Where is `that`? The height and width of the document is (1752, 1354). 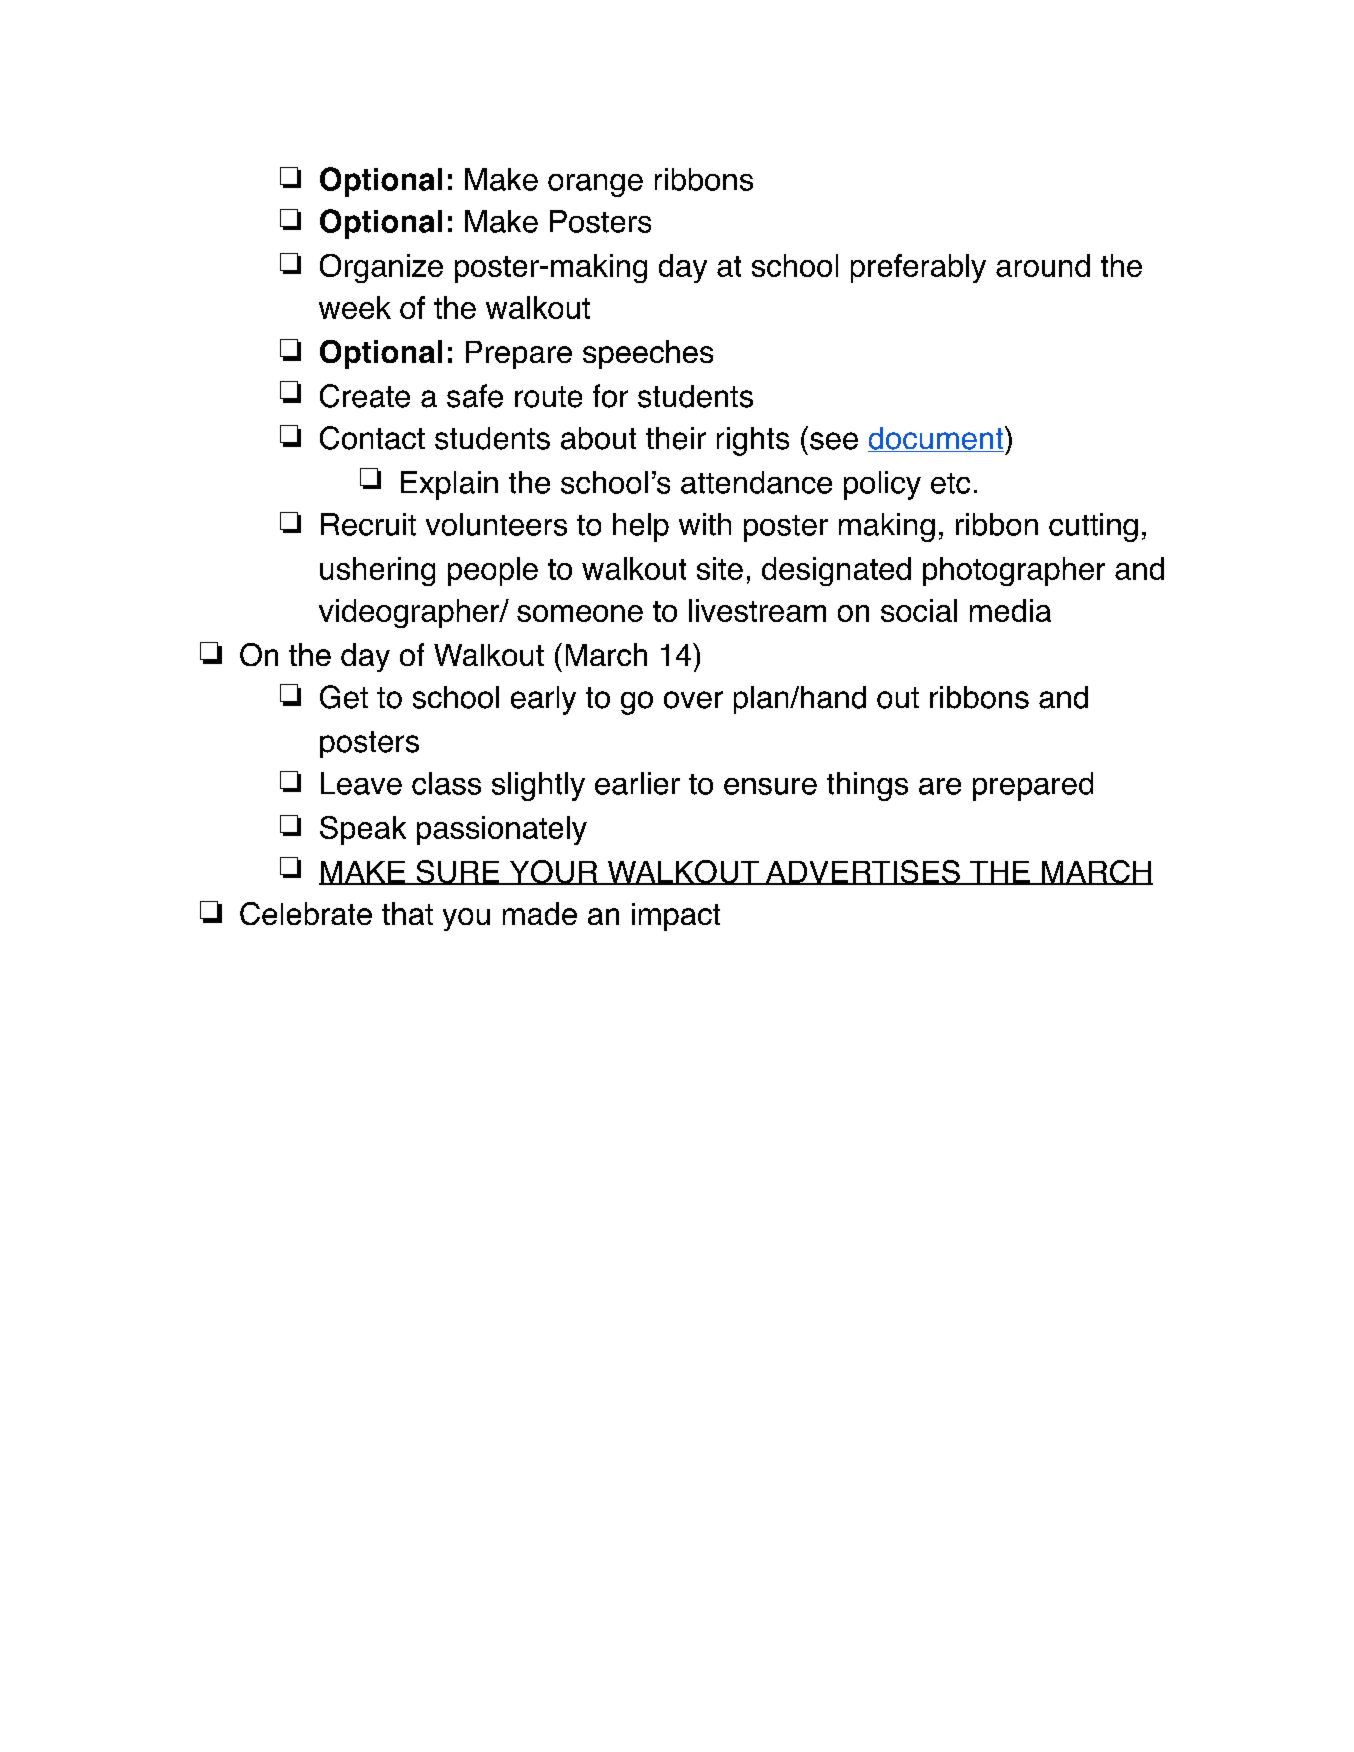
that is located at coordinates (407, 913).
